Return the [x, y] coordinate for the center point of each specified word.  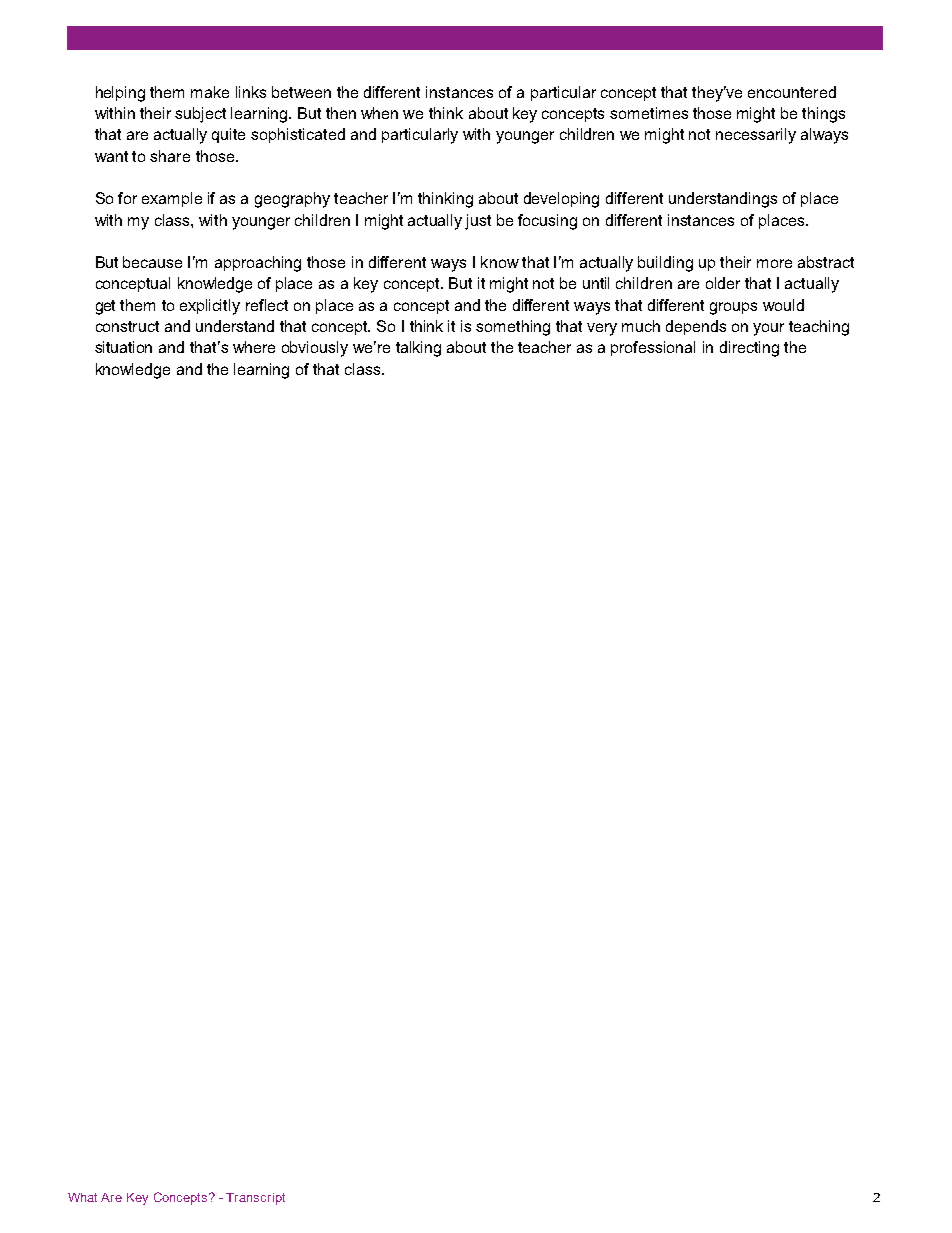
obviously [315, 349]
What [82, 1197]
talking [418, 349]
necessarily [756, 136]
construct [127, 326]
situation [123, 347]
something [513, 328]
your [768, 329]
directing [749, 349]
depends [696, 327]
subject [200, 115]
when [379, 113]
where [254, 347]
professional [653, 348]
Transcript [255, 1199]
